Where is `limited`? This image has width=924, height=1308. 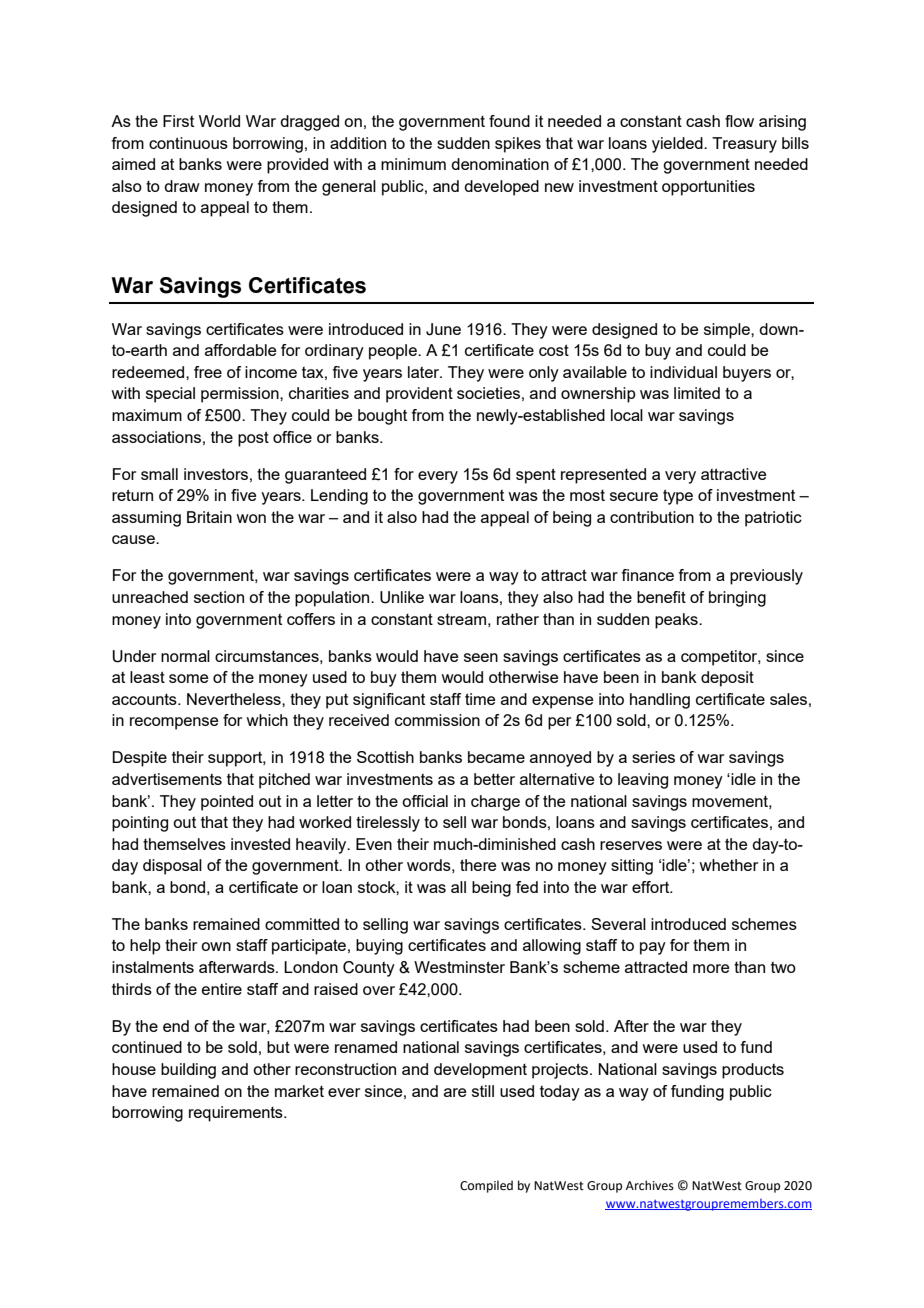 limited is located at coordinates (697, 393).
